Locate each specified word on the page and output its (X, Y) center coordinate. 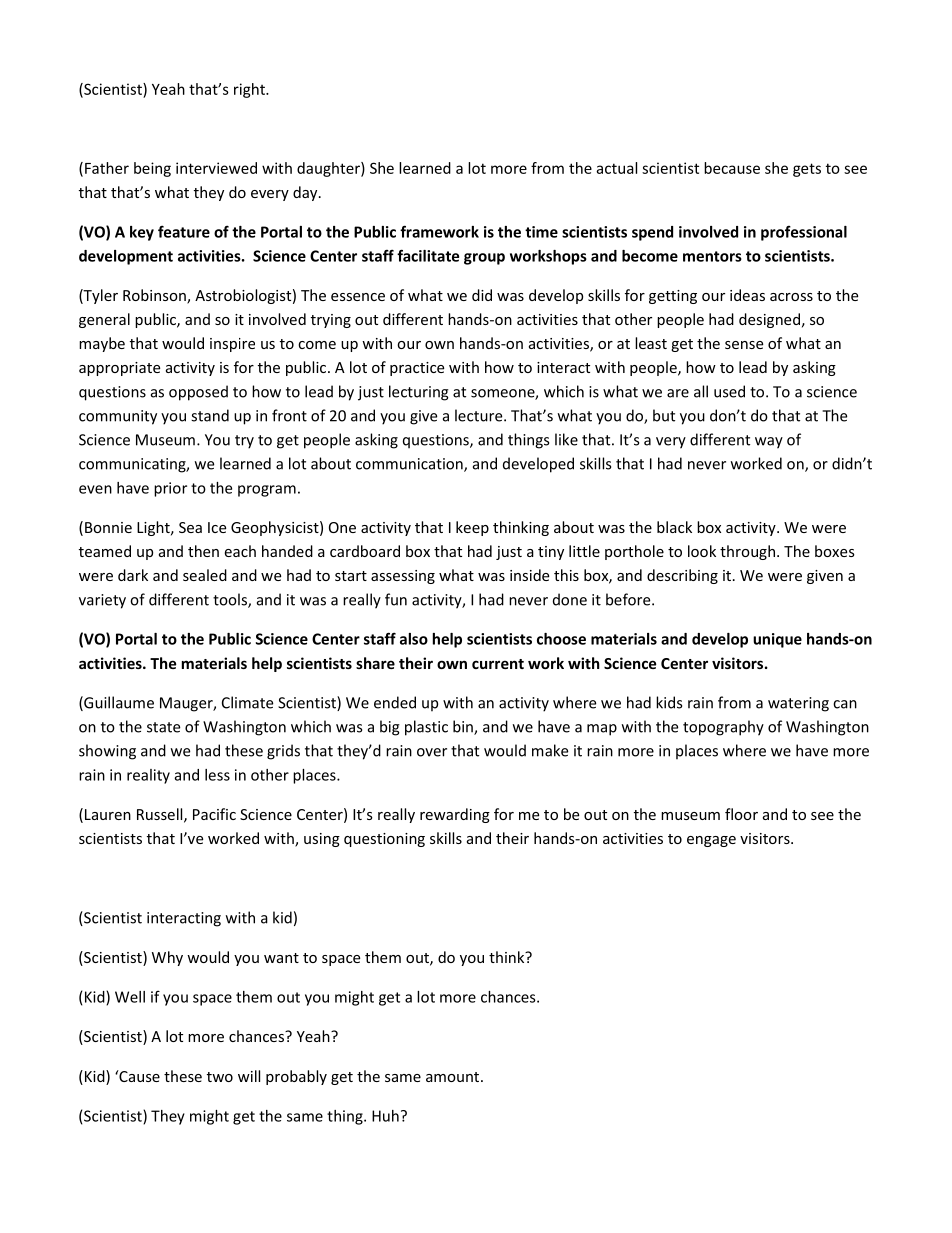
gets (807, 170)
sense (744, 345)
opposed (198, 393)
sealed (205, 575)
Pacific (214, 814)
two (220, 1077)
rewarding (455, 815)
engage (711, 841)
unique (777, 640)
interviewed (216, 168)
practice (417, 369)
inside (529, 575)
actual (616, 168)
